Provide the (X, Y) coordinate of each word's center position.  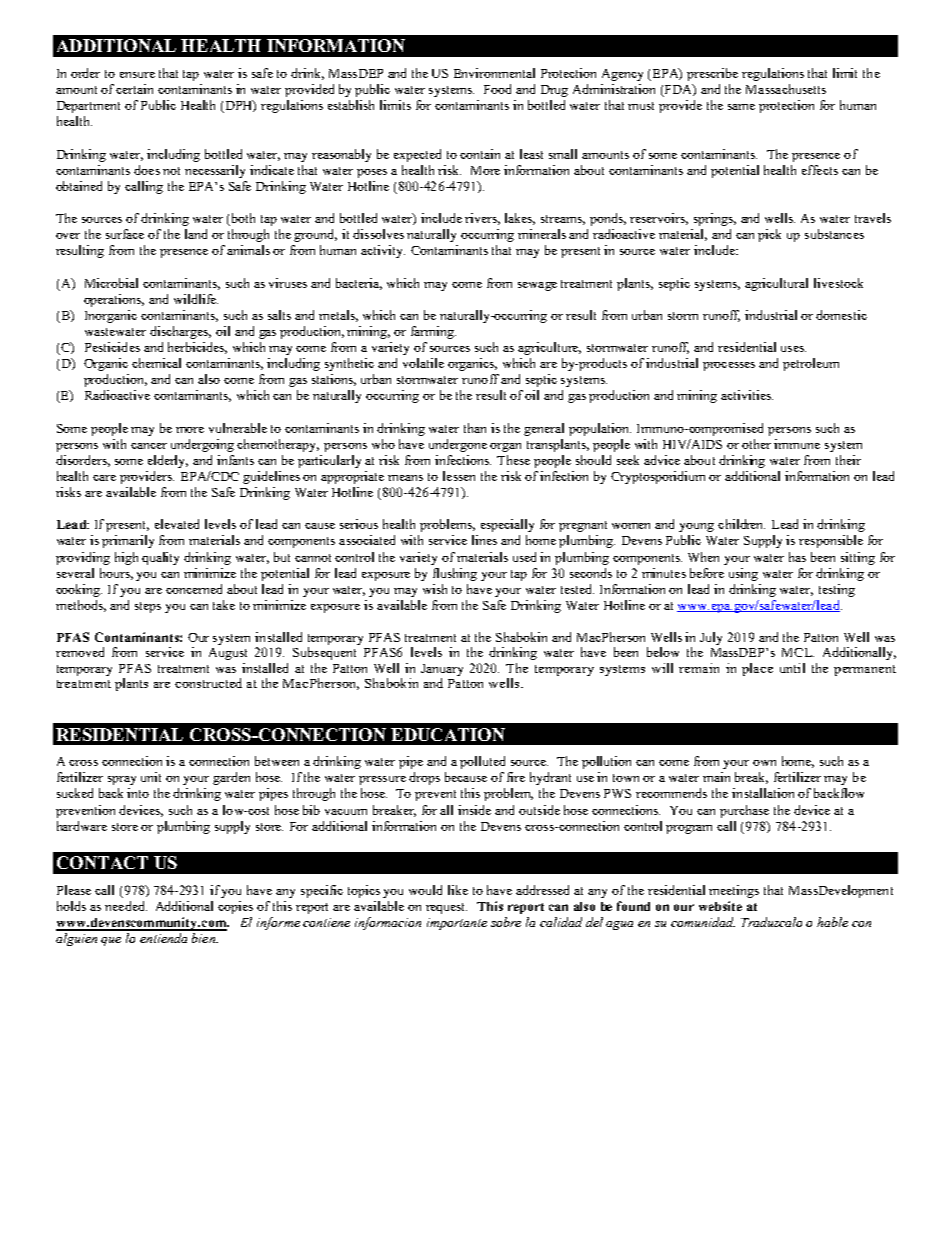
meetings (734, 891)
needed (126, 906)
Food (497, 89)
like (458, 890)
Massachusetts (786, 89)
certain (134, 89)
